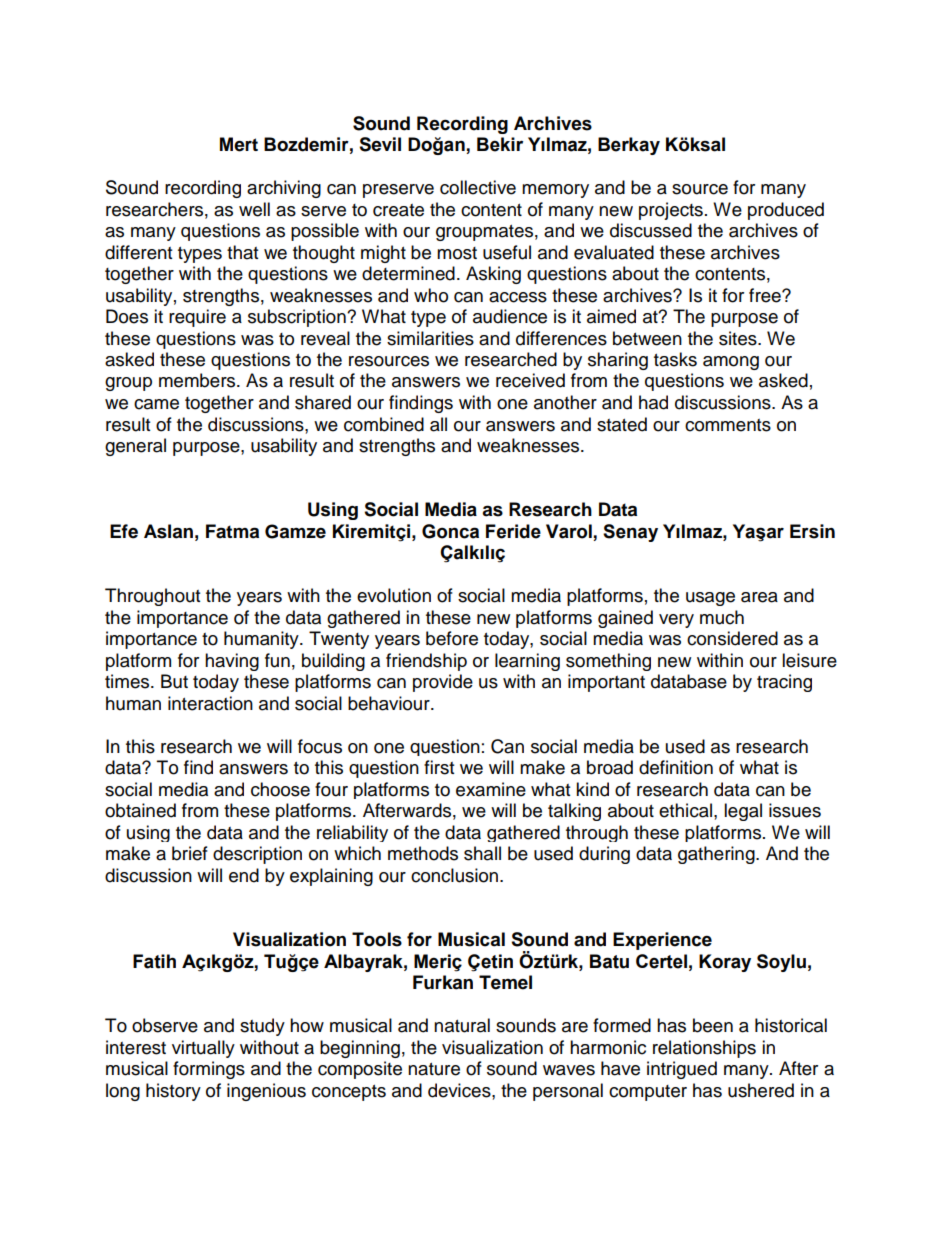  I want to click on gathering, so click(717, 855).
